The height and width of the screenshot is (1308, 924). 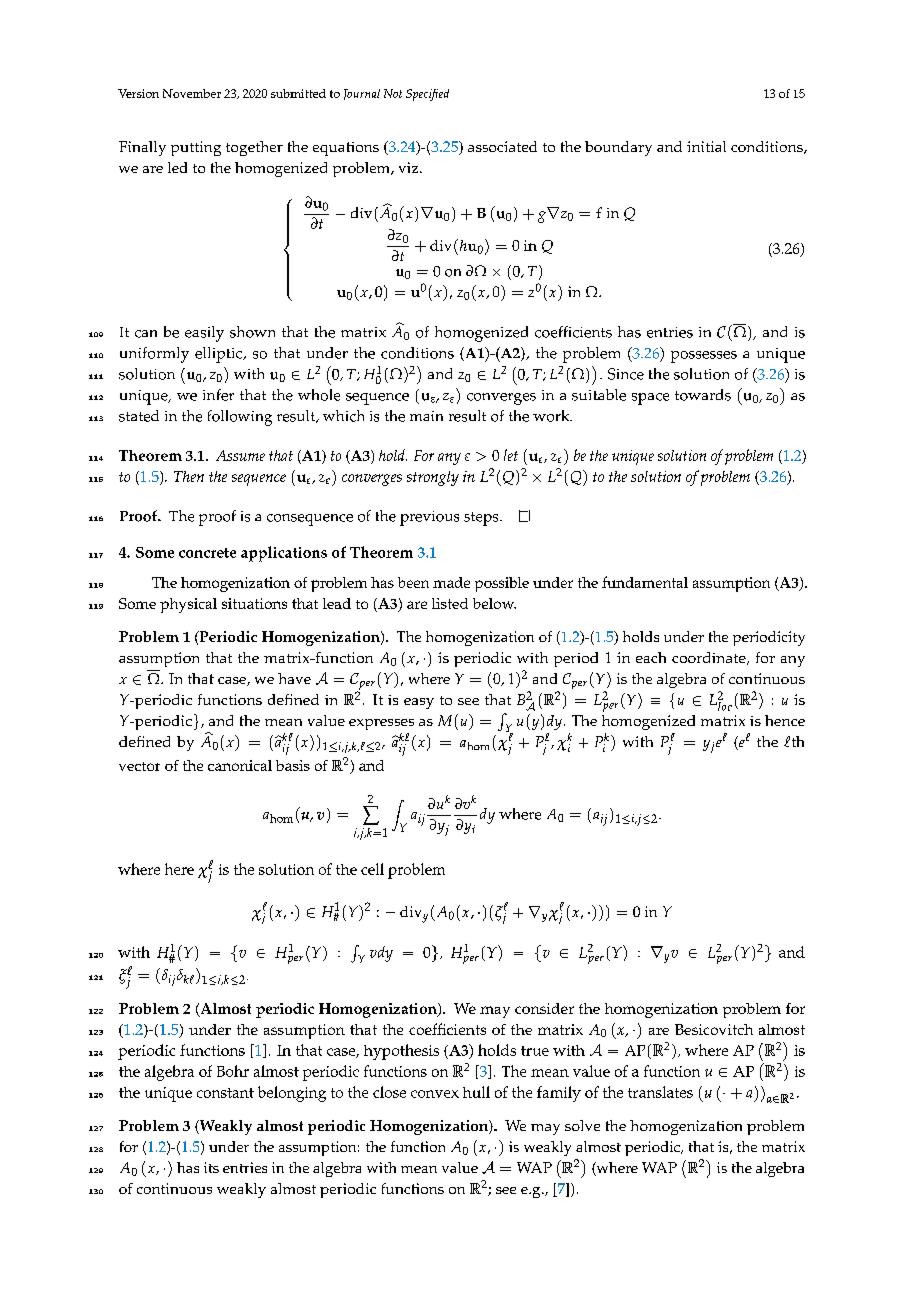 I want to click on initial, so click(x=706, y=146).
